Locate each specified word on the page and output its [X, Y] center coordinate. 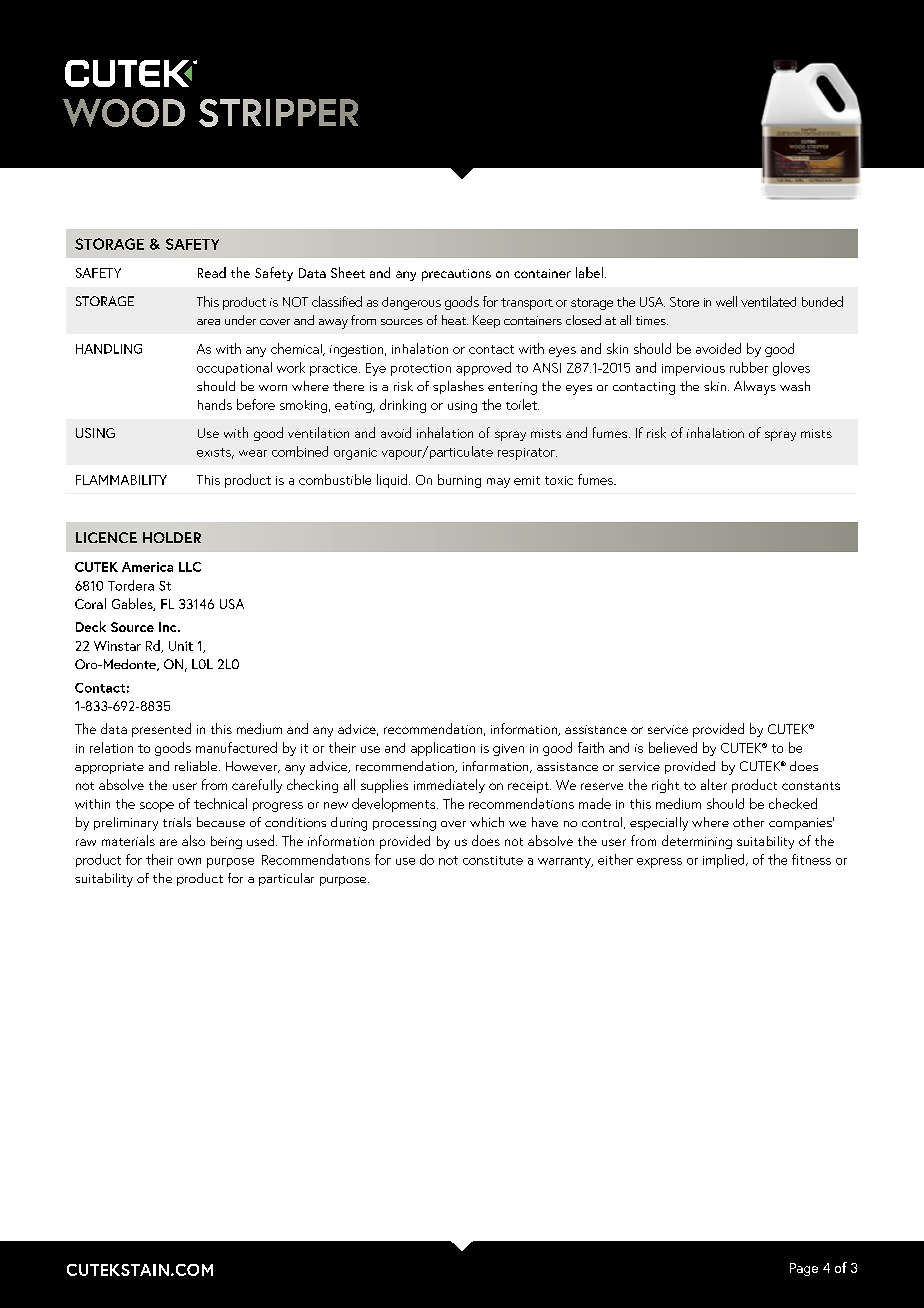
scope [157, 807]
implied [725, 861]
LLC [190, 567]
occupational [234, 368]
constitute [493, 860]
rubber [749, 367]
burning [459, 481]
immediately [449, 786]
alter [714, 784]
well [726, 301]
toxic [559, 480]
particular [286, 879]
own [189, 861]
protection [421, 370]
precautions [456, 275]
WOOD [124, 113]
